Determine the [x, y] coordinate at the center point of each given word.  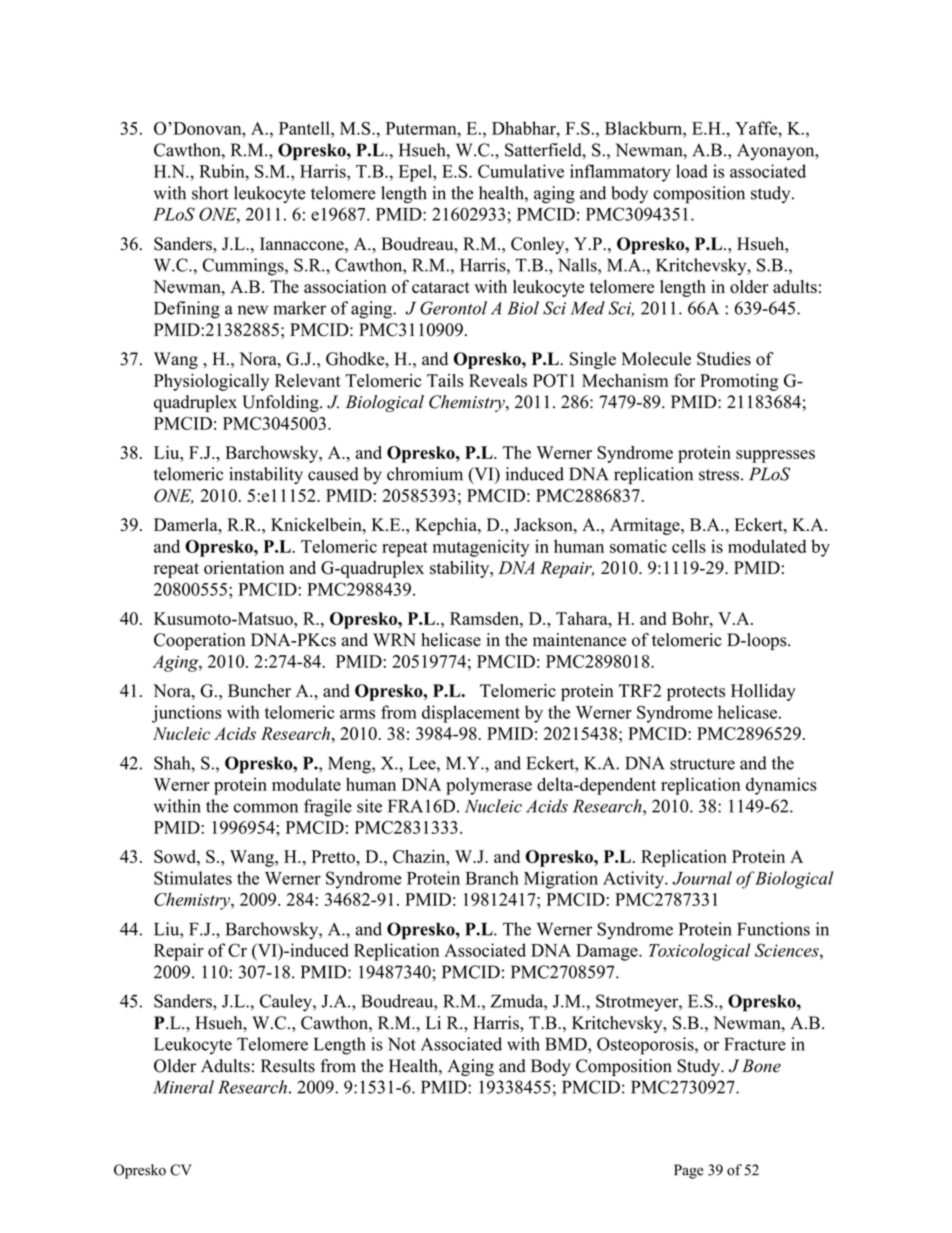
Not [402, 1044]
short [210, 193]
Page [689, 1171]
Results [288, 1066]
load [692, 171]
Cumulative [521, 171]
